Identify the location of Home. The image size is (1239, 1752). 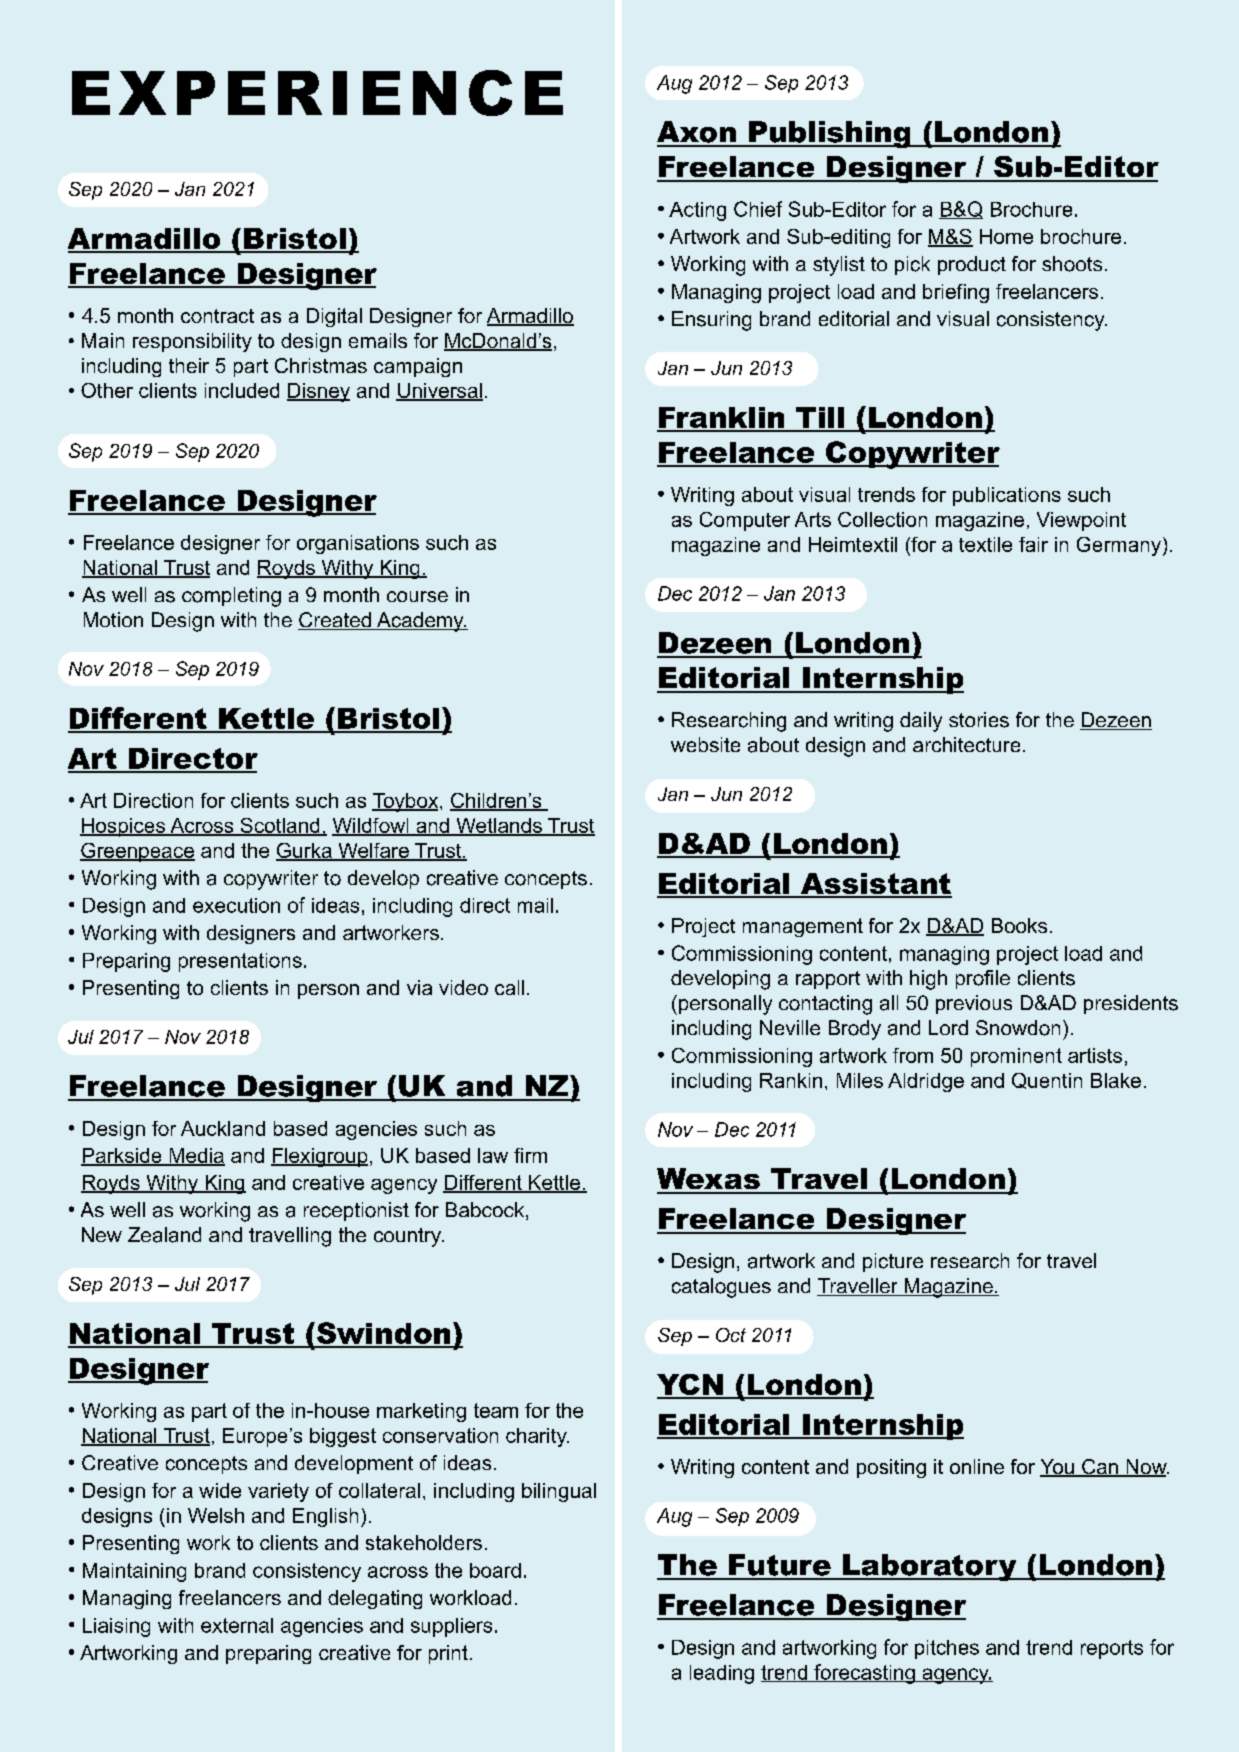
(1006, 236).
